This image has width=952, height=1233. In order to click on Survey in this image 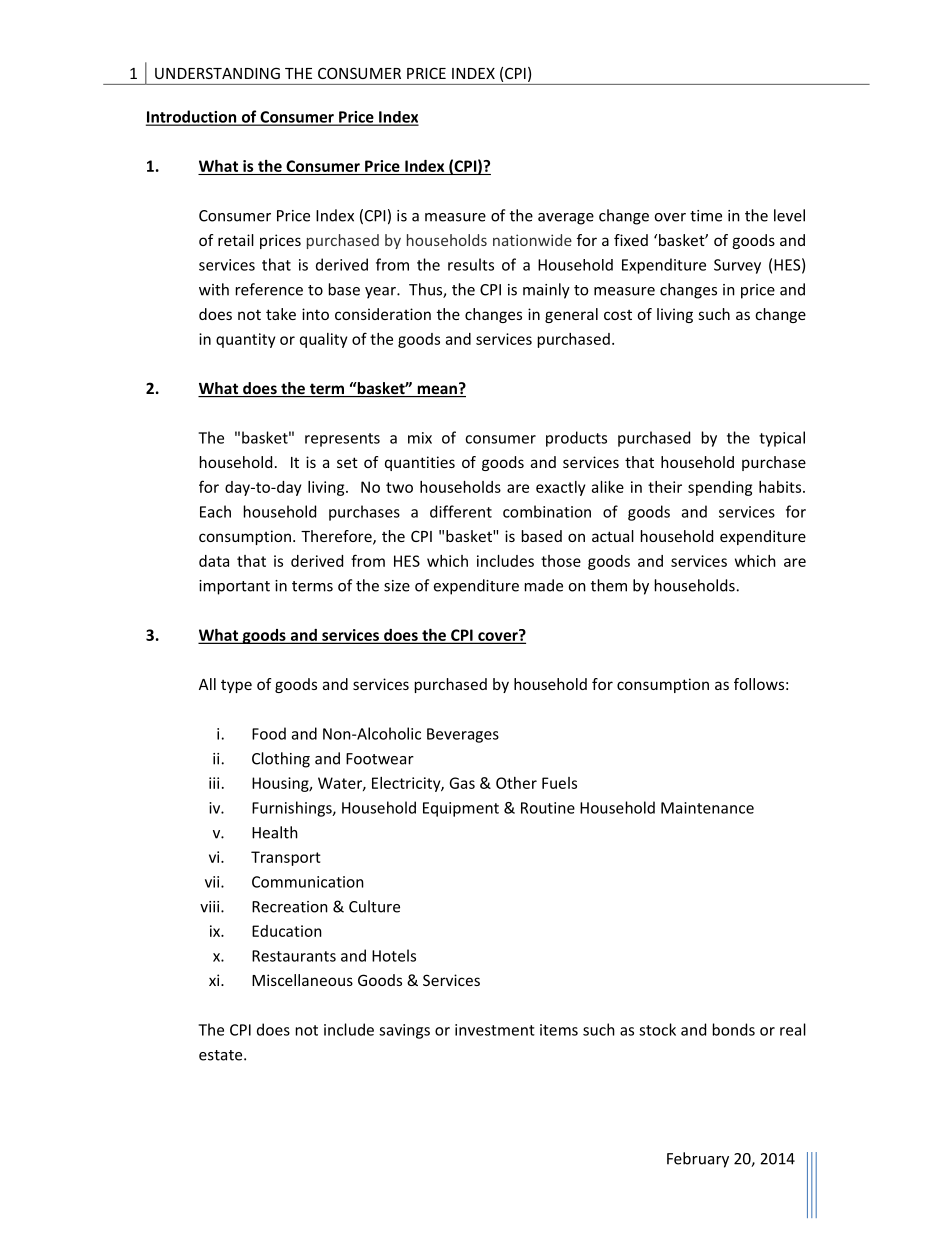, I will do `click(737, 266)`.
